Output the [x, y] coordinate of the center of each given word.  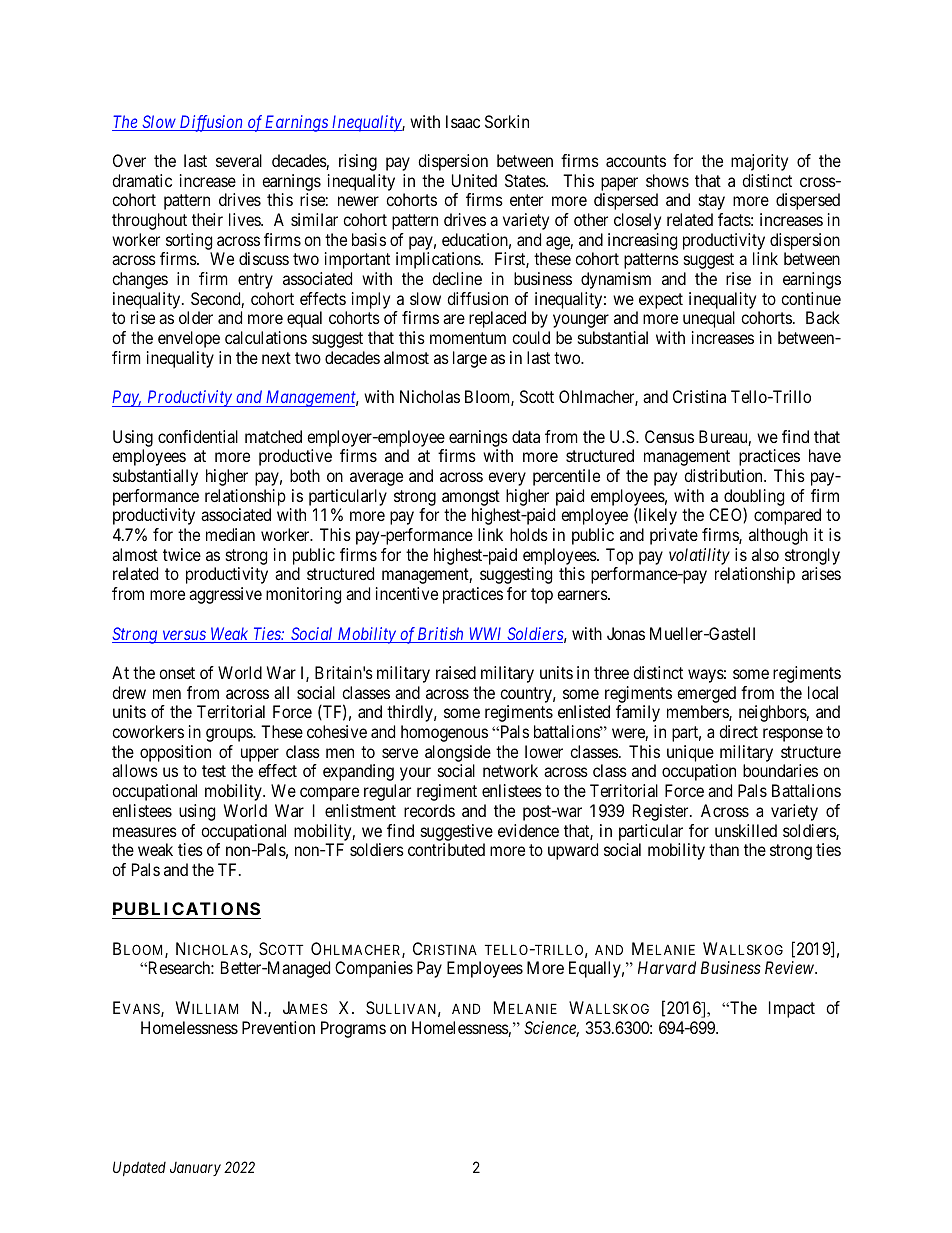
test [214, 771]
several [239, 160]
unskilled [746, 830]
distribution [724, 475]
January [195, 1169]
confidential [198, 436]
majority [759, 162]
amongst [471, 498]
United [474, 180]
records [429, 810]
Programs [353, 1029]
